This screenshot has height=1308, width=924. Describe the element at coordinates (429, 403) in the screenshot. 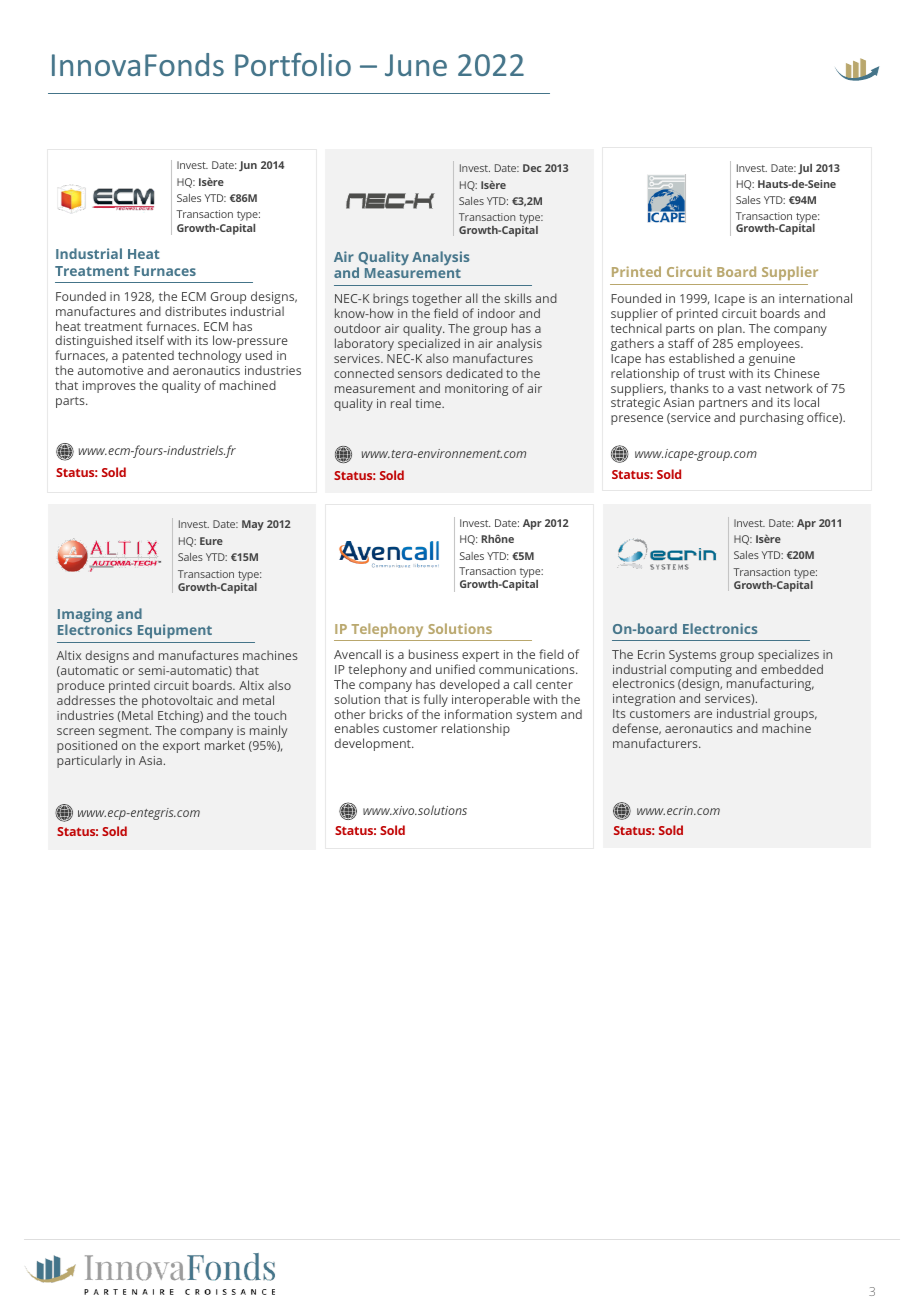

I see `time` at that location.
